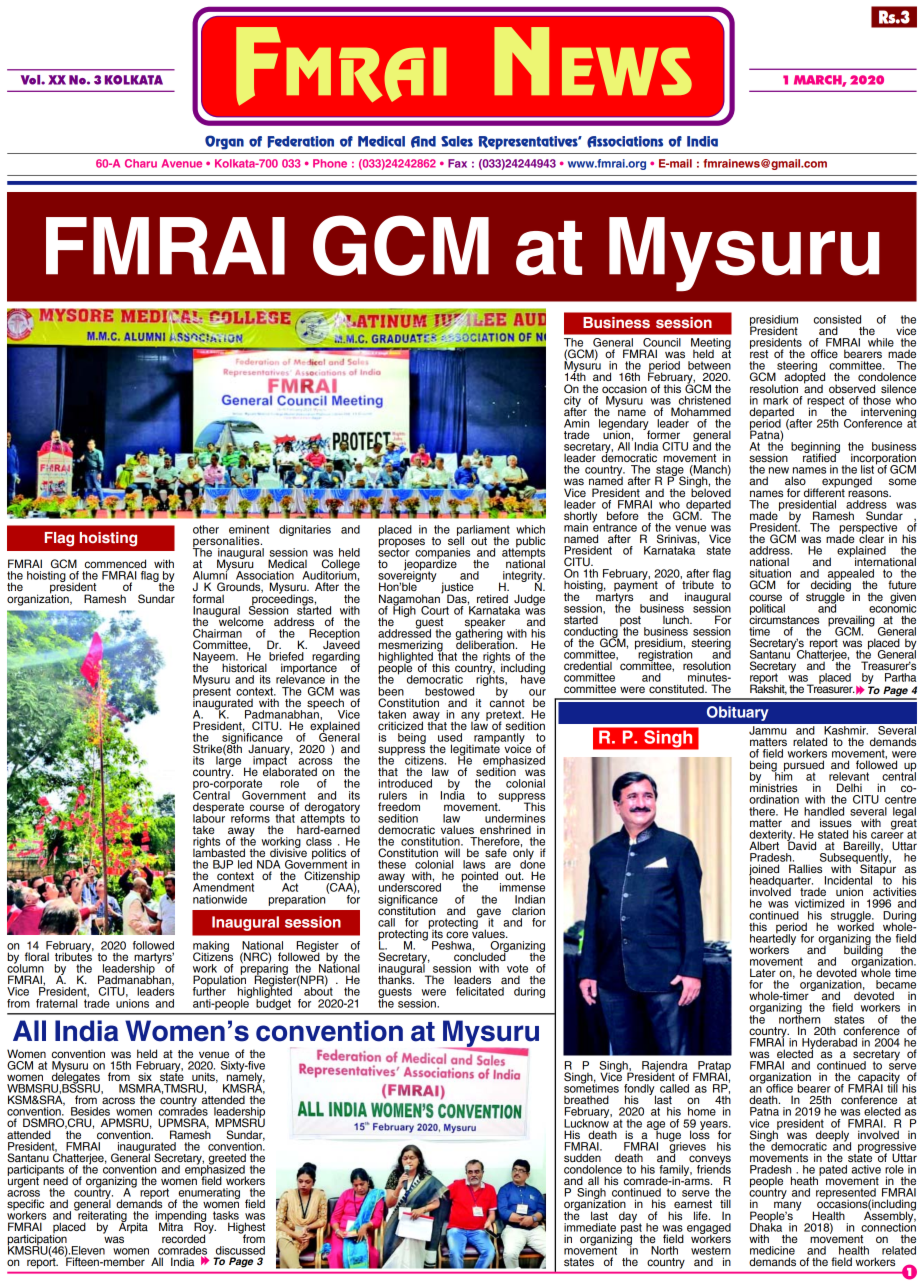  Describe the element at coordinates (183, 1238) in the page. I see `recorded` at that location.
